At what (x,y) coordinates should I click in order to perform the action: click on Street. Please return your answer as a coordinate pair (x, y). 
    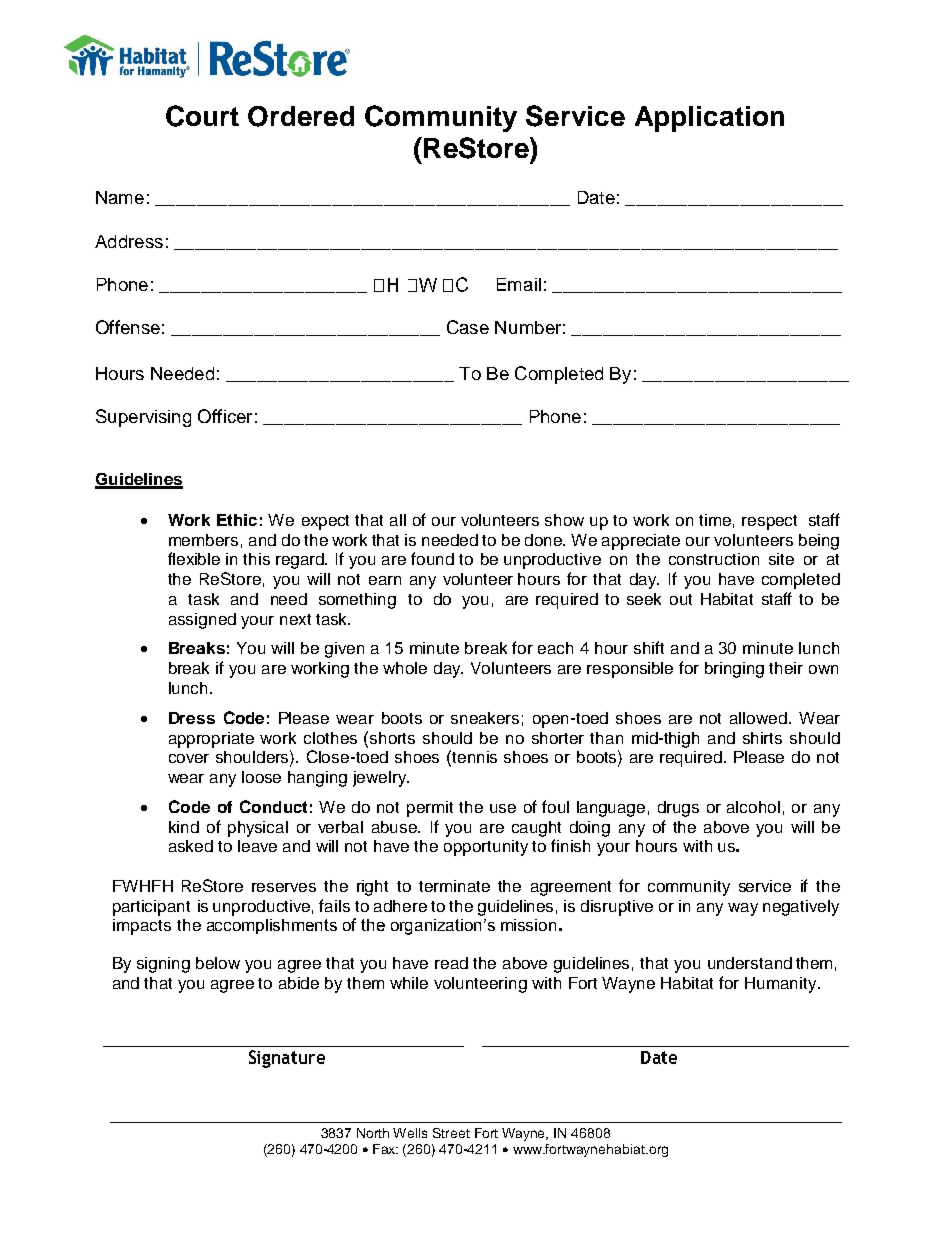
    Looking at the image, I should click on (451, 1133).
